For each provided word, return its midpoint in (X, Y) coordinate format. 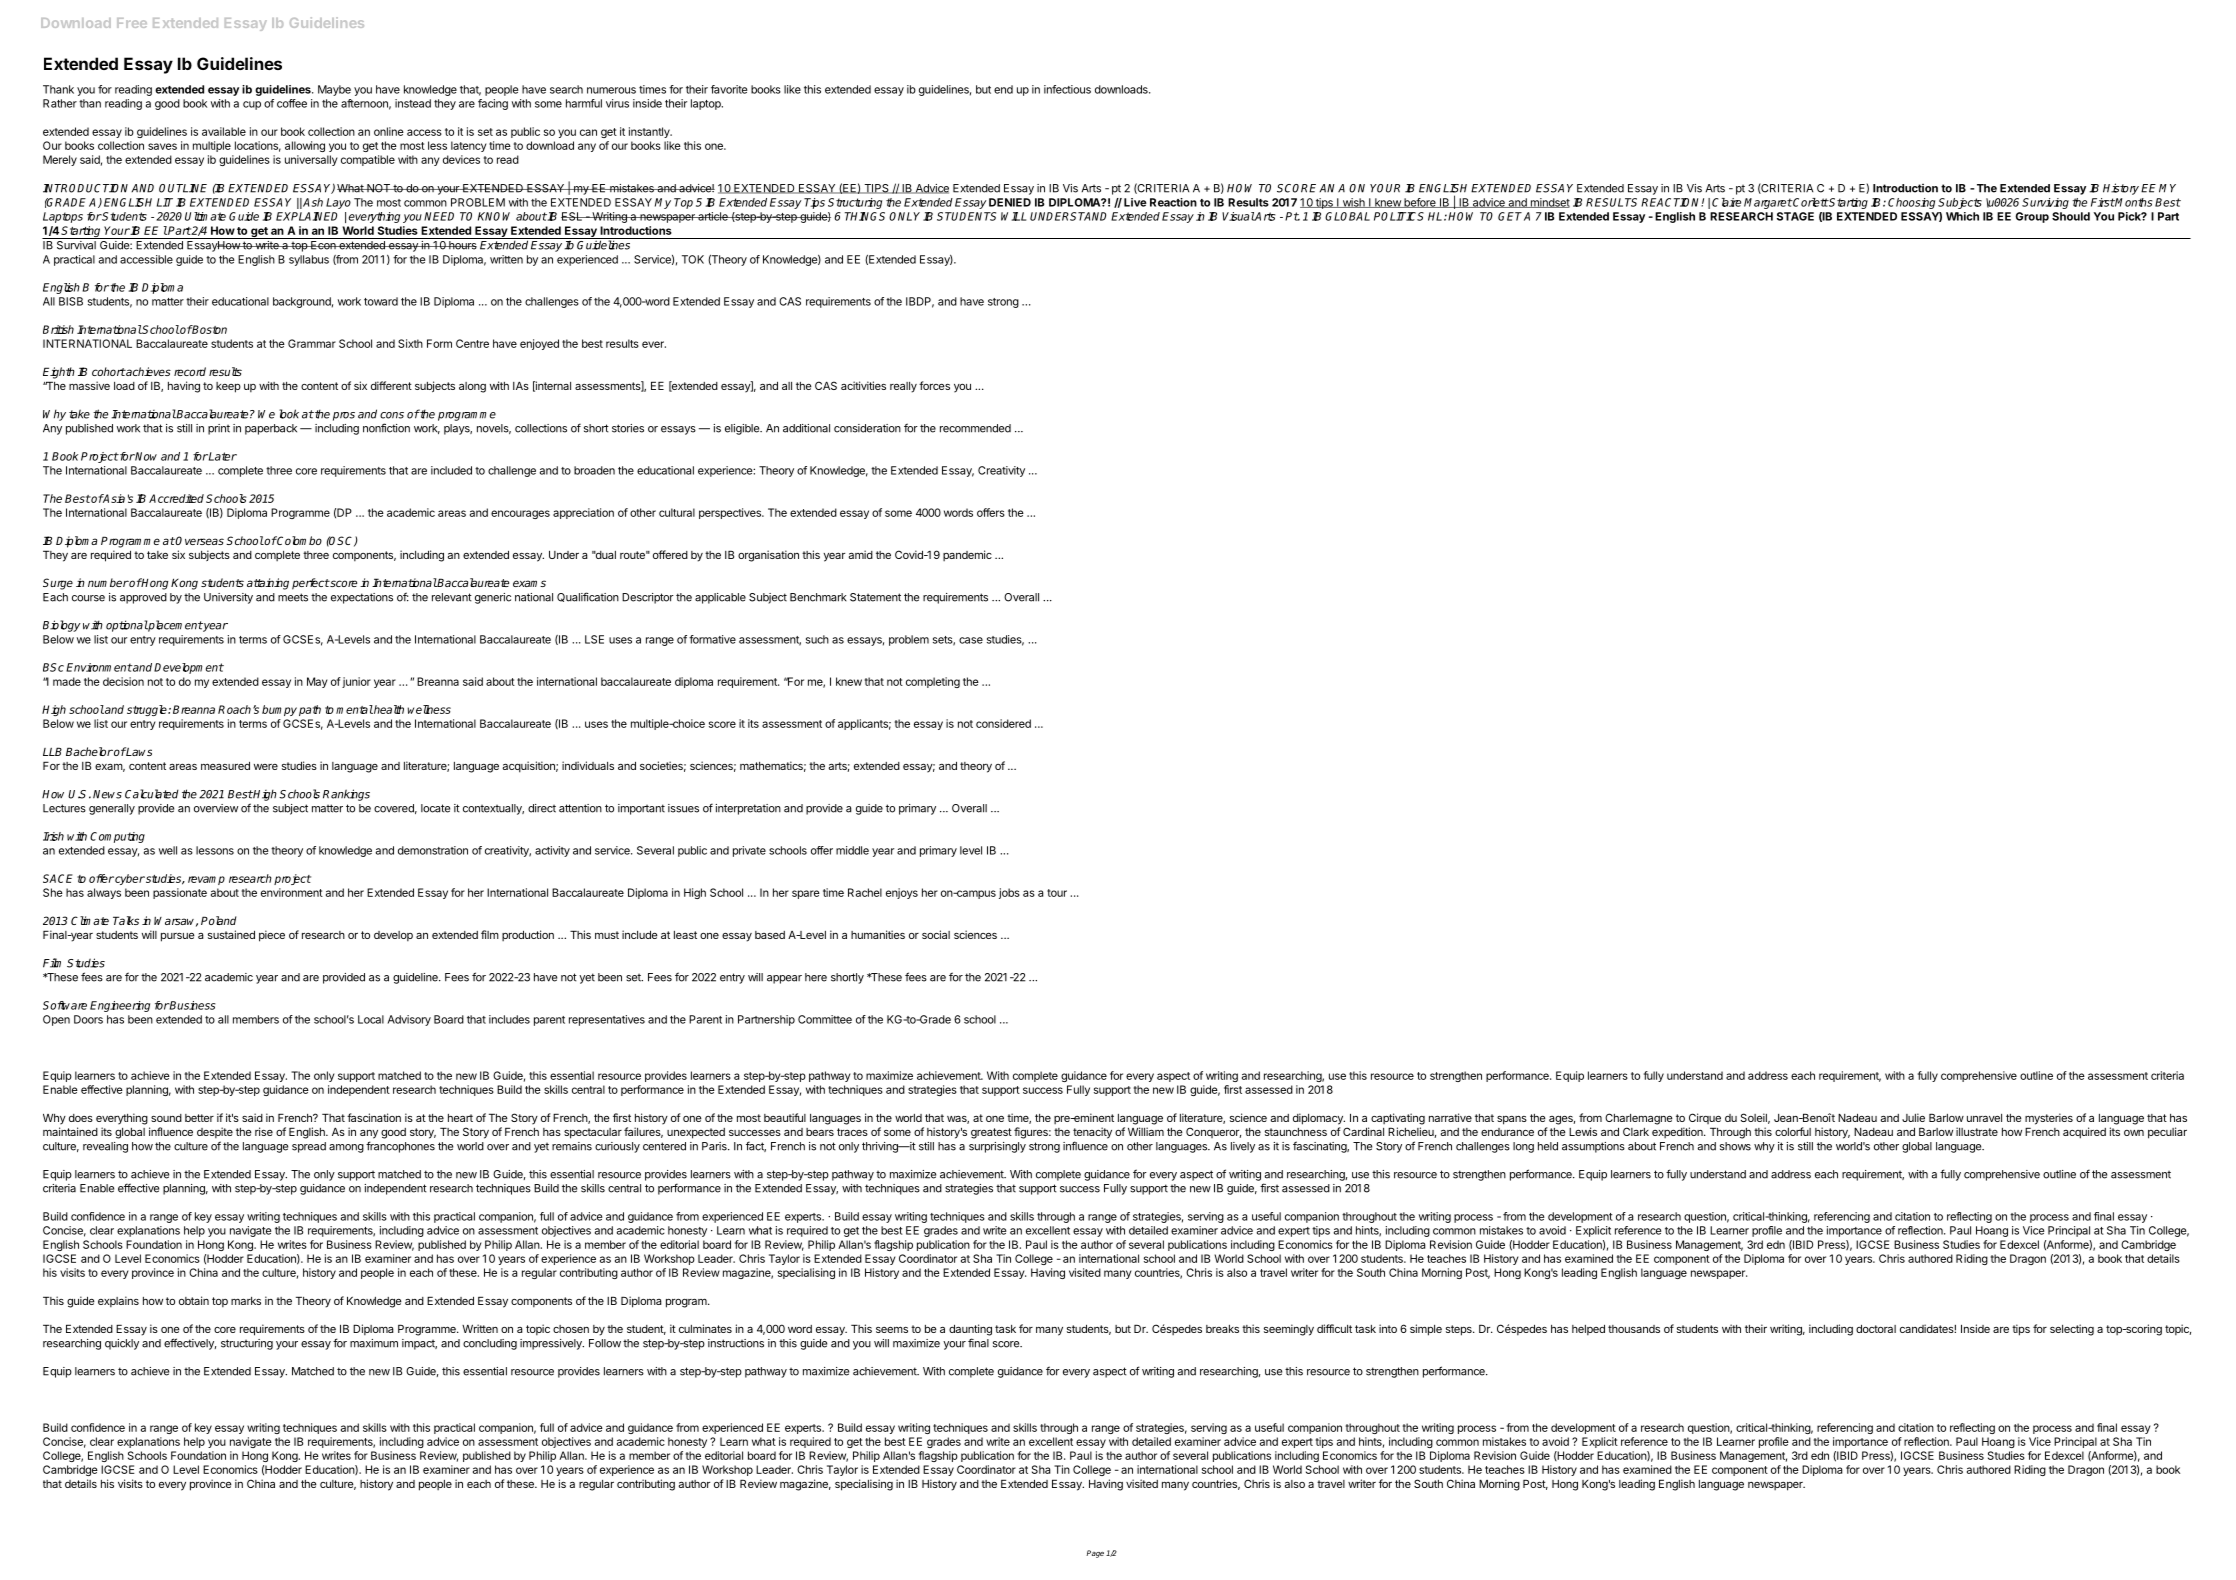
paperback (271, 429)
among (346, 1148)
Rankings (346, 795)
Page (1095, 1554)
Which (1962, 216)
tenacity (1092, 1133)
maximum (374, 1343)
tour (1057, 893)
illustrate (1977, 1131)
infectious (1067, 89)
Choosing (1911, 203)
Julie (1913, 1117)
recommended (975, 428)
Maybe (334, 90)
